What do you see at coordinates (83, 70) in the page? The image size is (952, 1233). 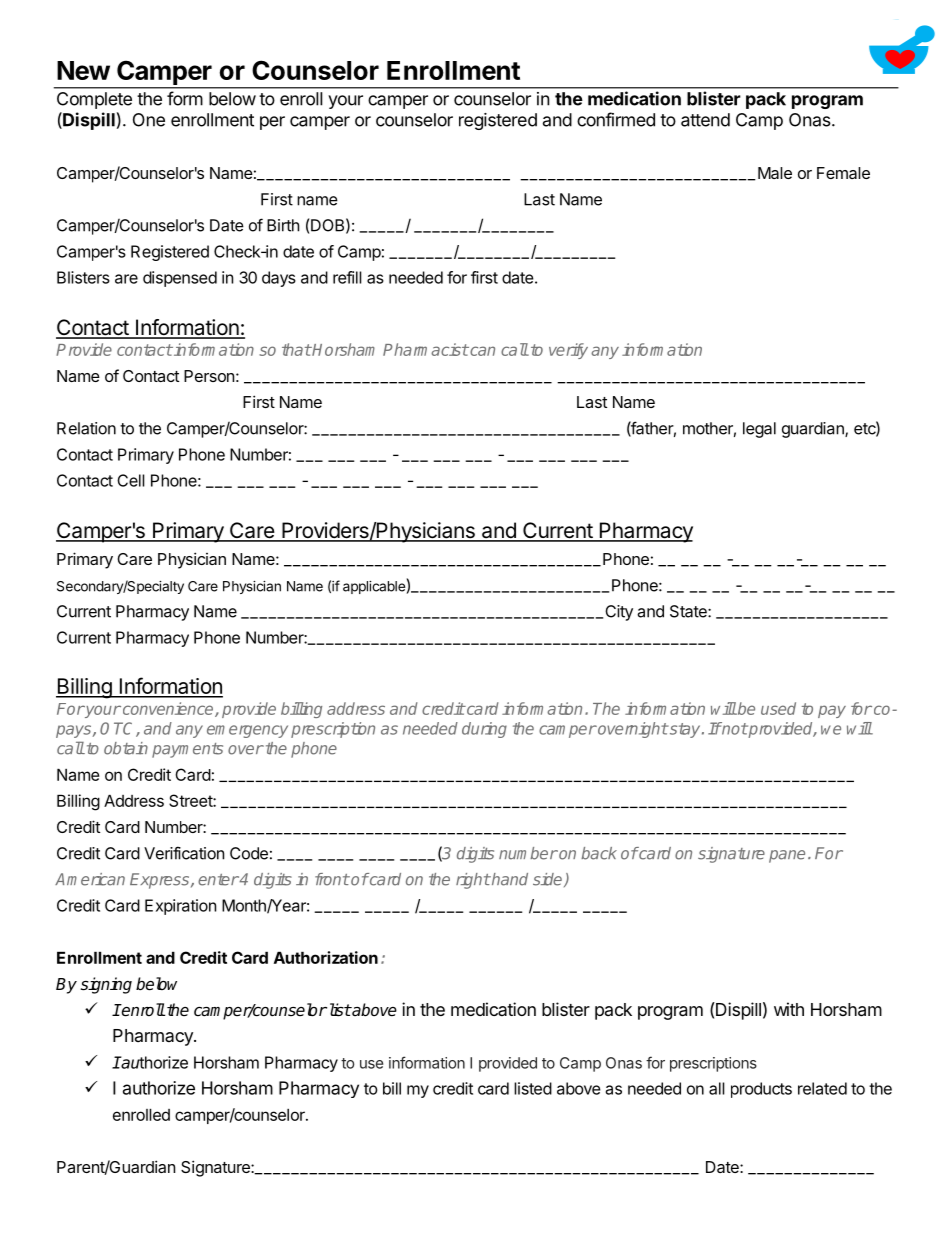 I see `New` at bounding box center [83, 70].
